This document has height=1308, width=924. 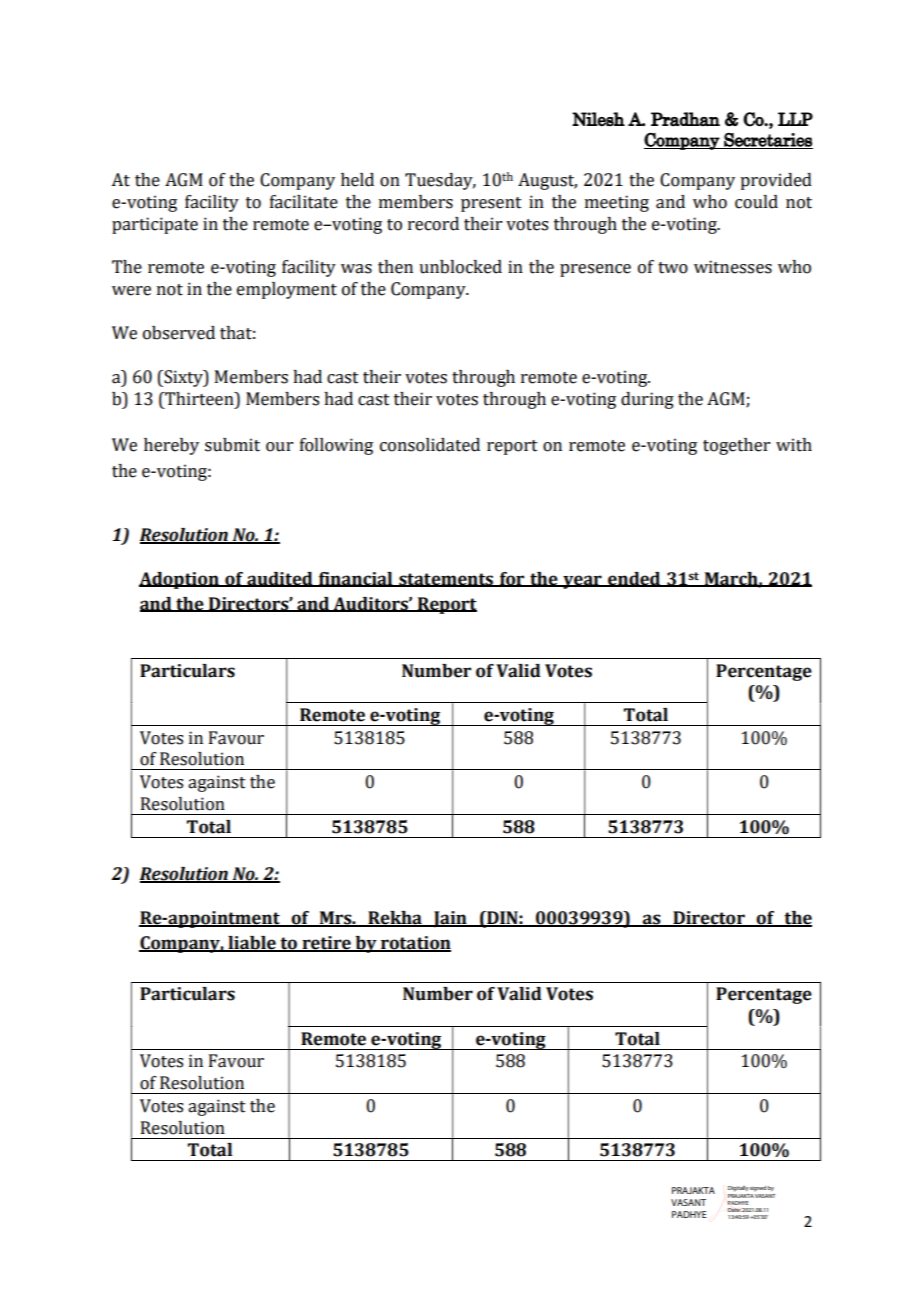 What do you see at coordinates (252, 944) in the document?
I see `liable` at bounding box center [252, 944].
